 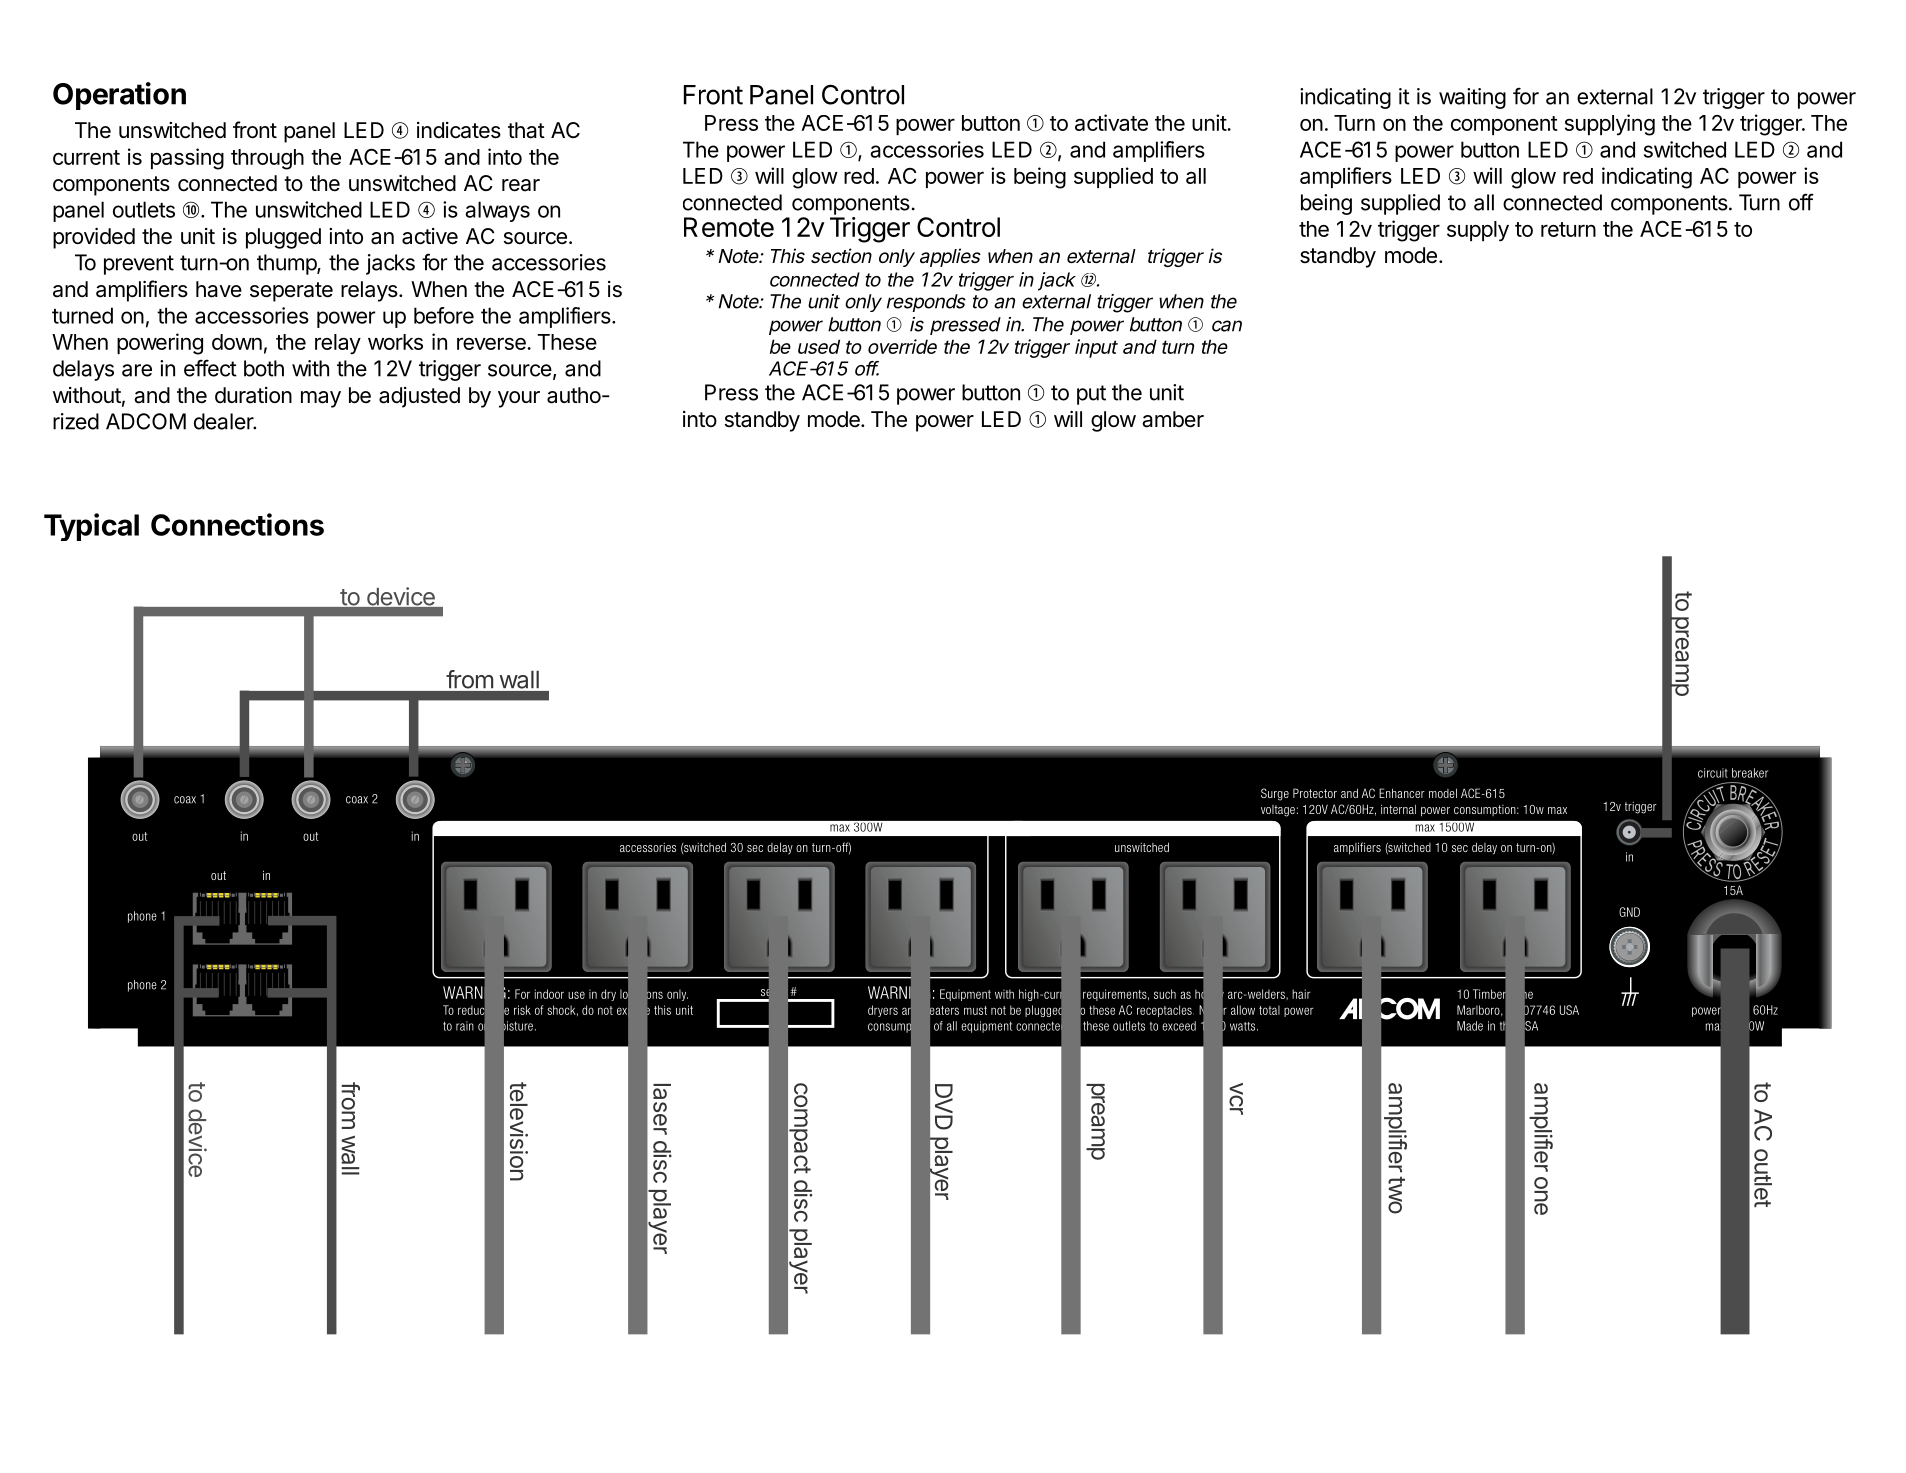 I want to click on activate, so click(x=1111, y=122).
